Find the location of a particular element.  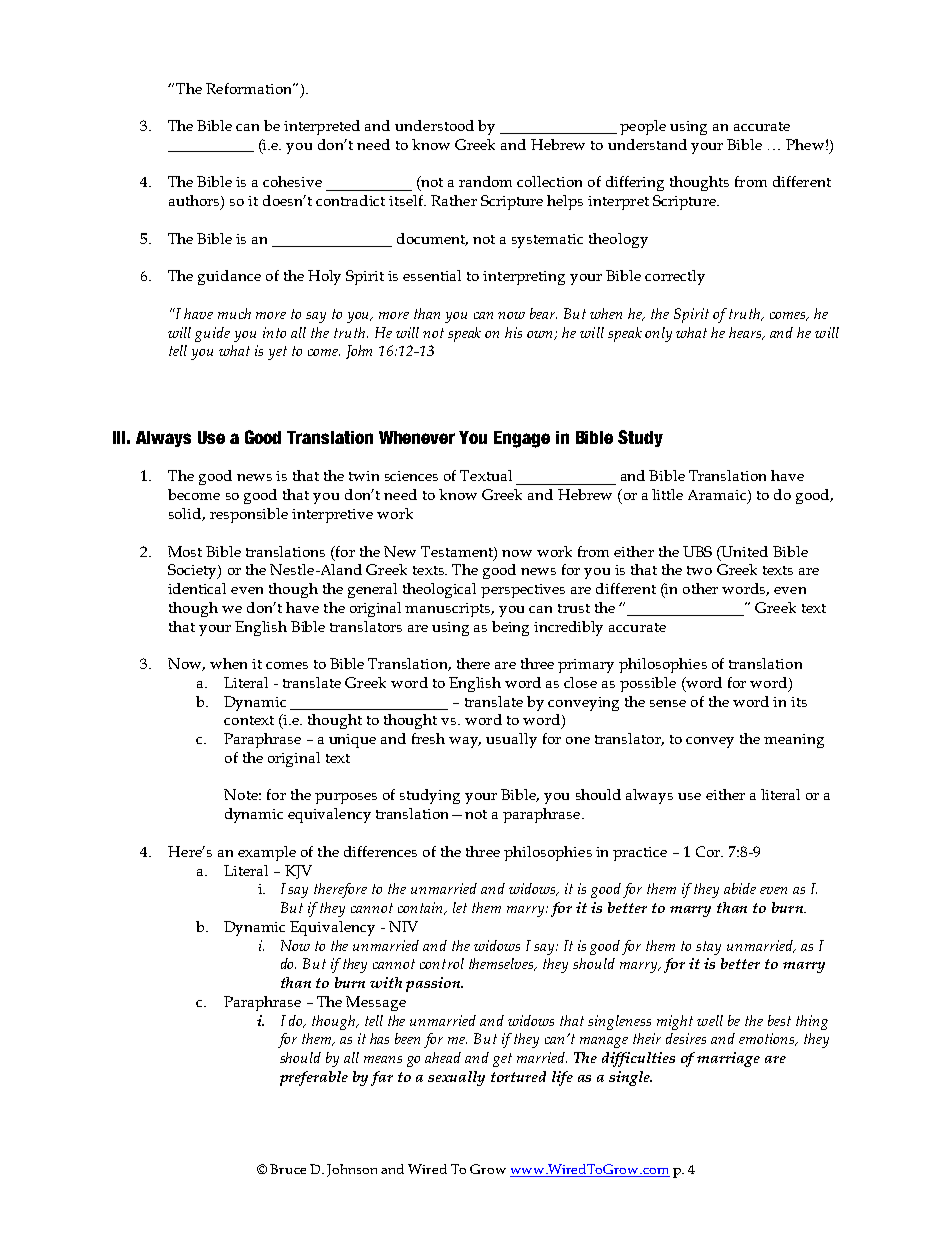

his is located at coordinates (513, 332).
